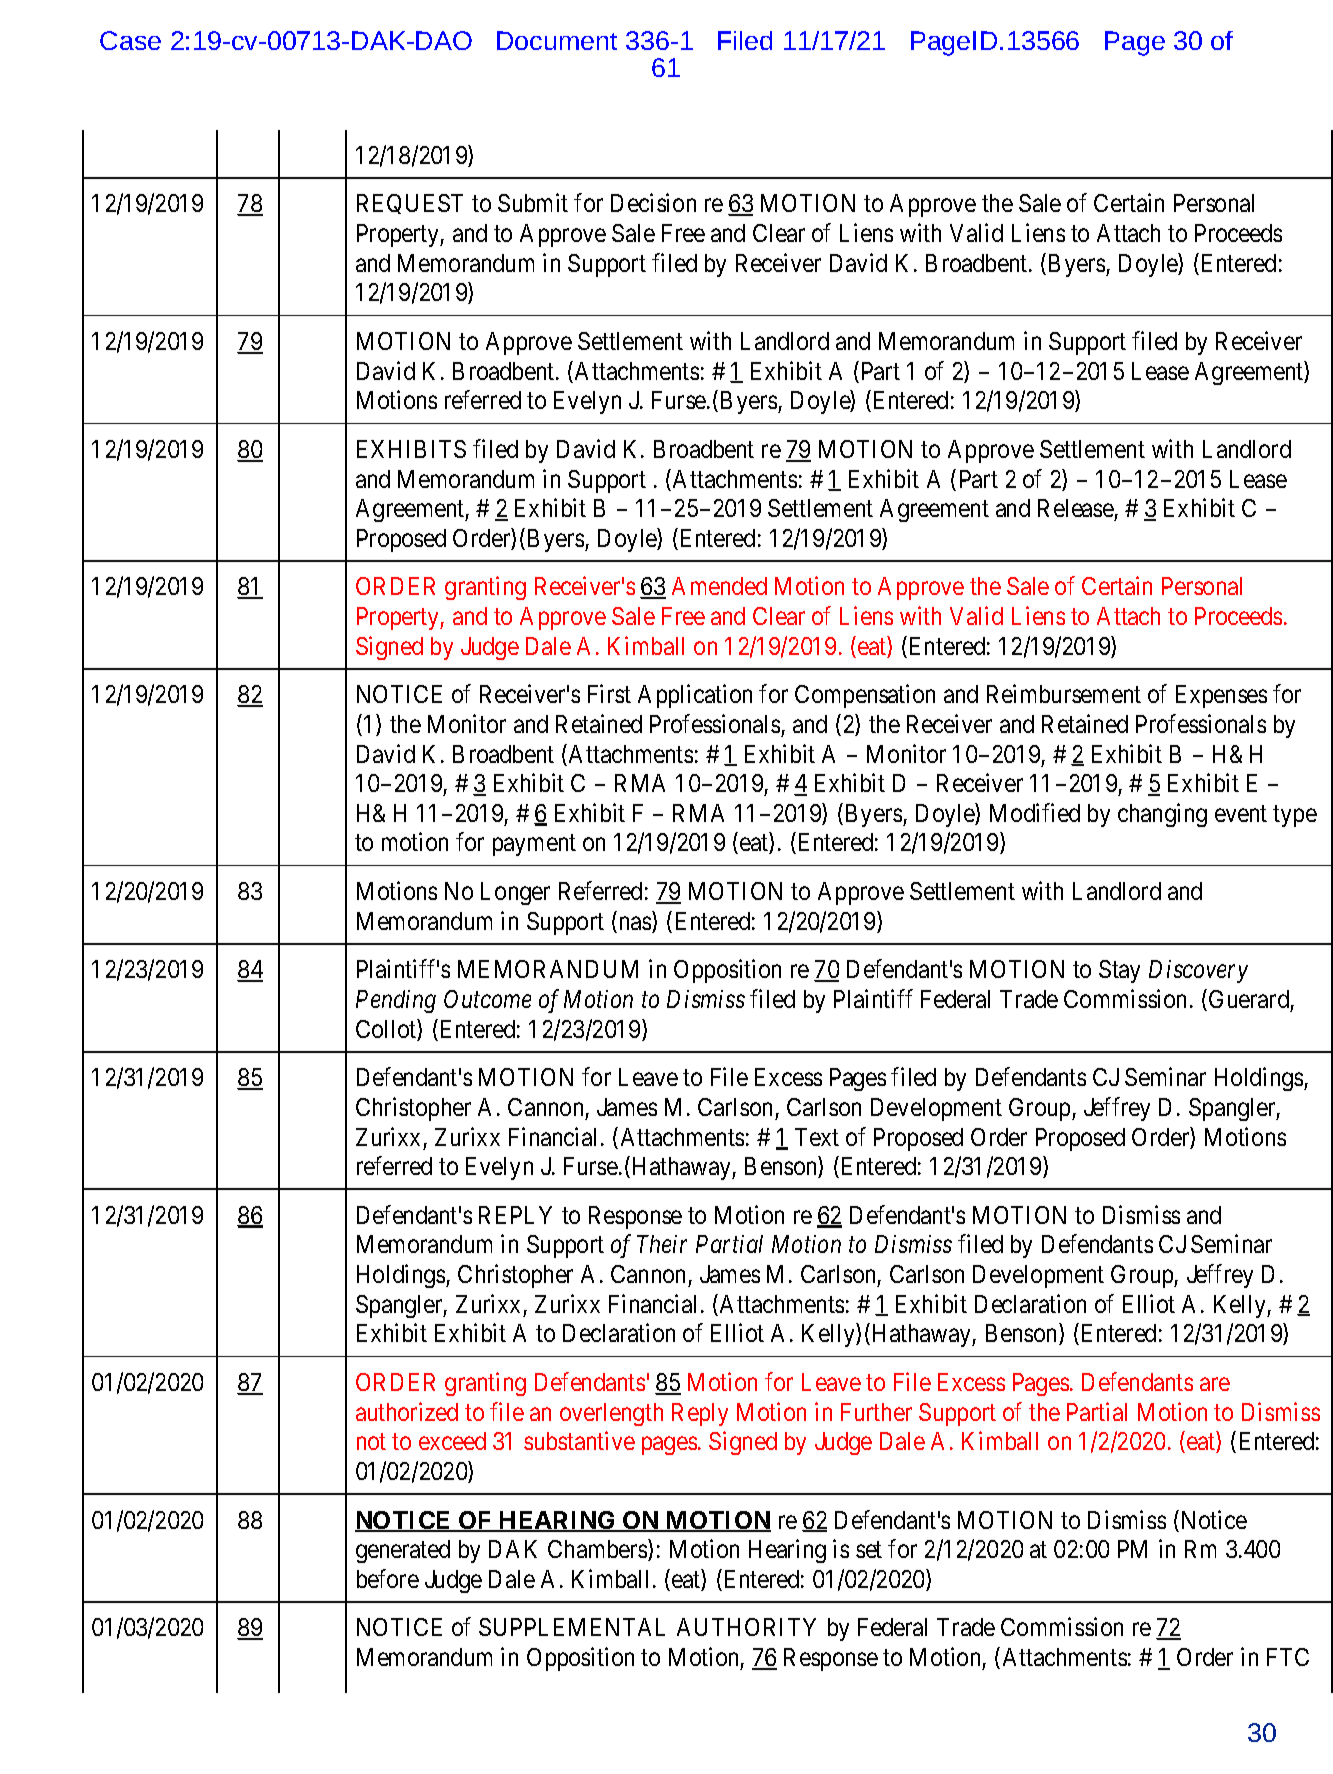  Describe the element at coordinates (130, 40) in the document. I see `Case` at that location.
